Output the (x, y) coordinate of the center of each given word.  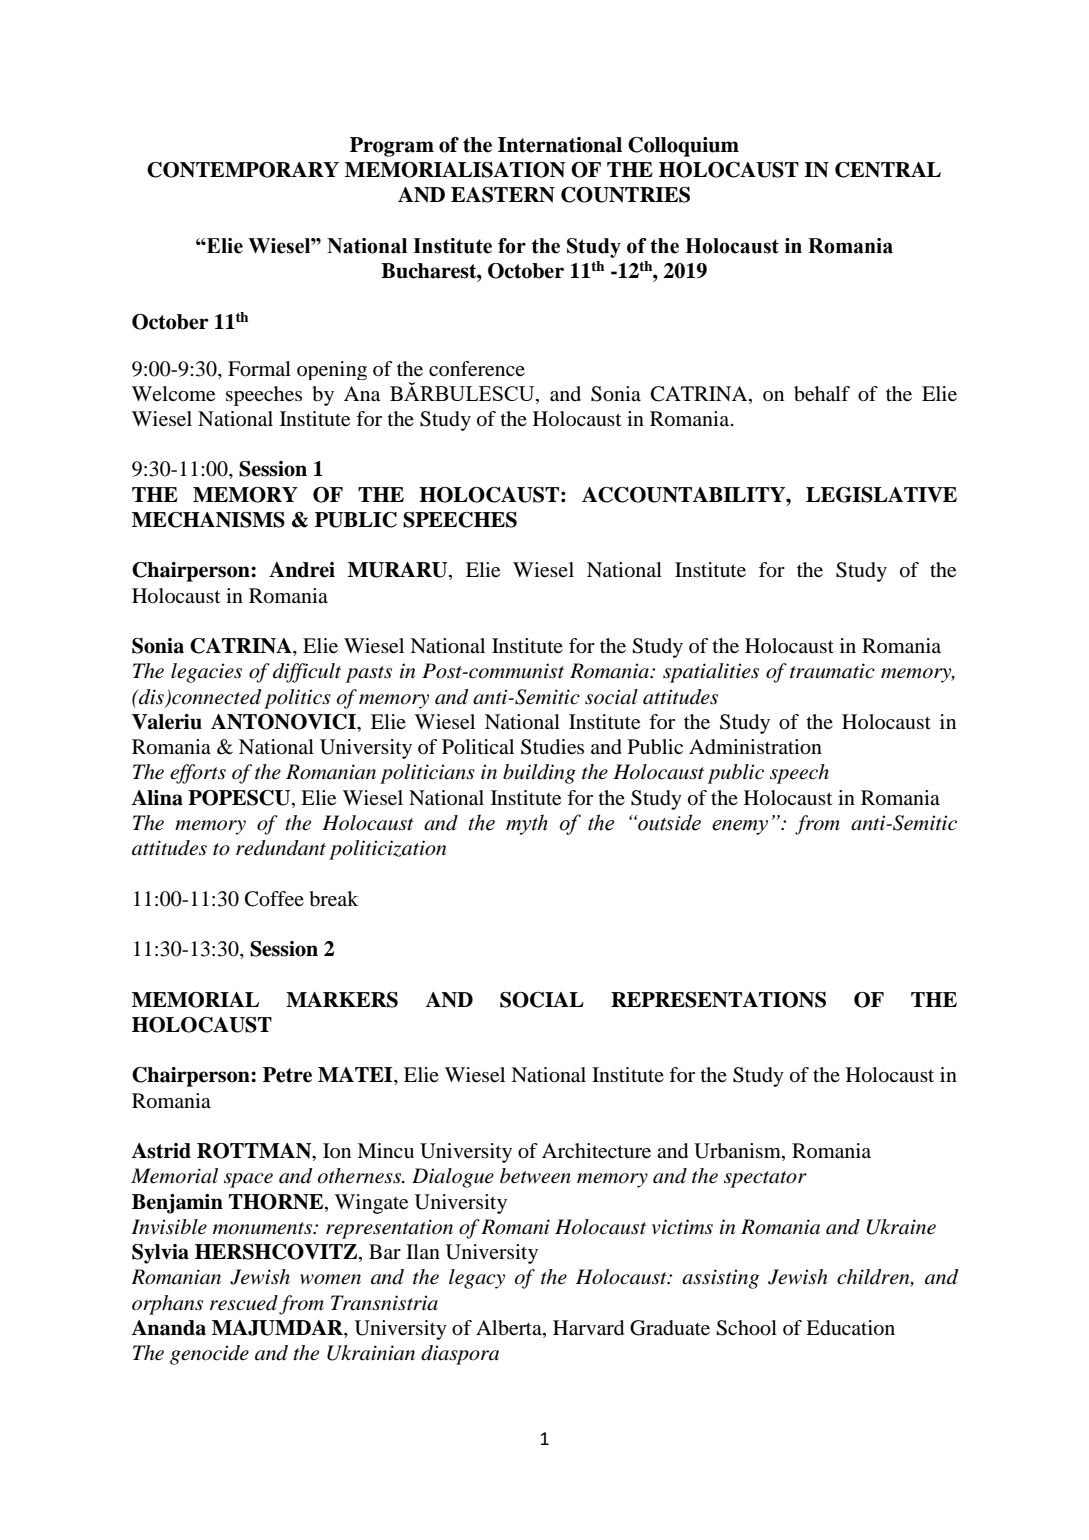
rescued (244, 1303)
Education (850, 1328)
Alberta (510, 1328)
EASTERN (503, 195)
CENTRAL (888, 170)
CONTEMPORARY (243, 170)
